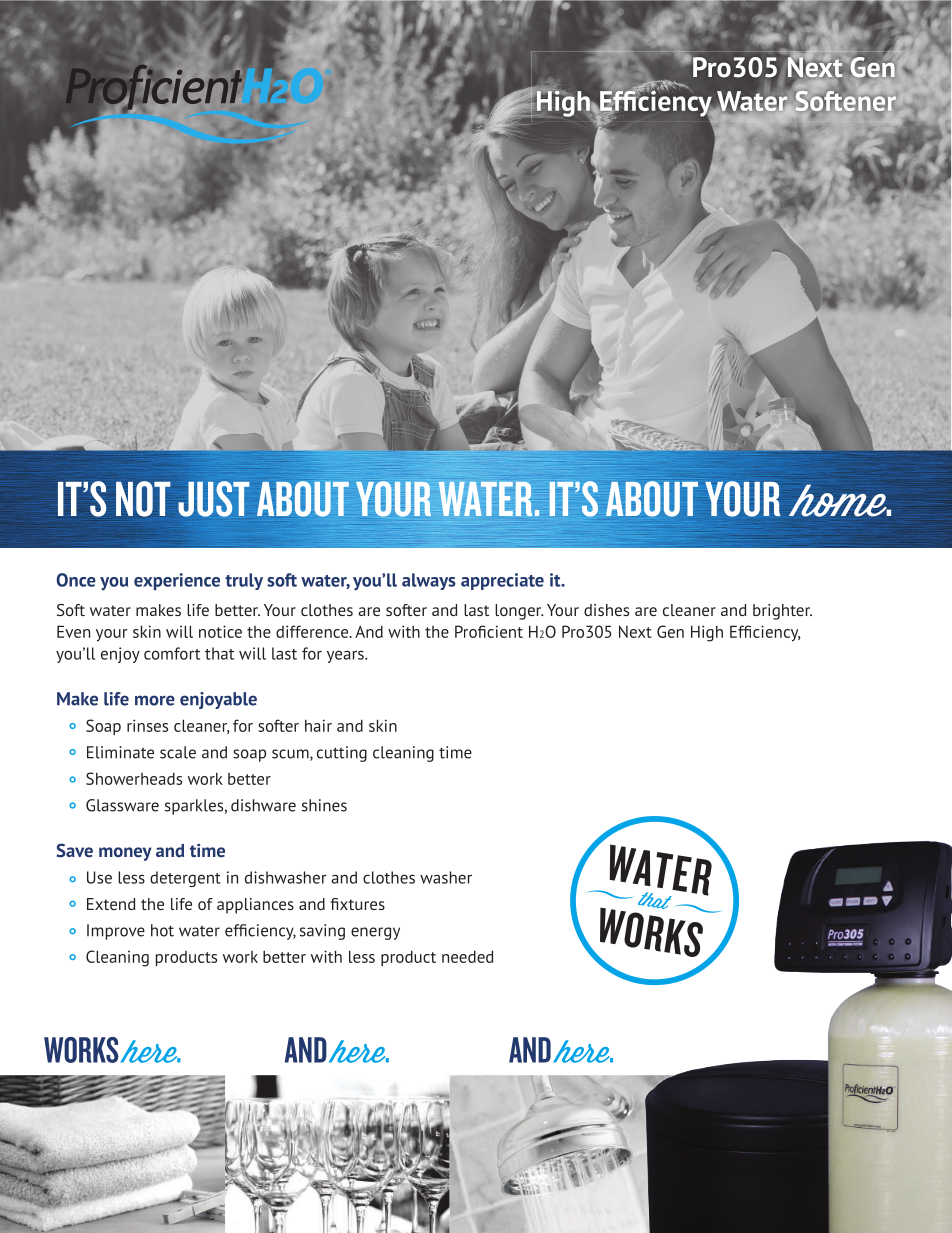  I want to click on rinses, so click(147, 725).
